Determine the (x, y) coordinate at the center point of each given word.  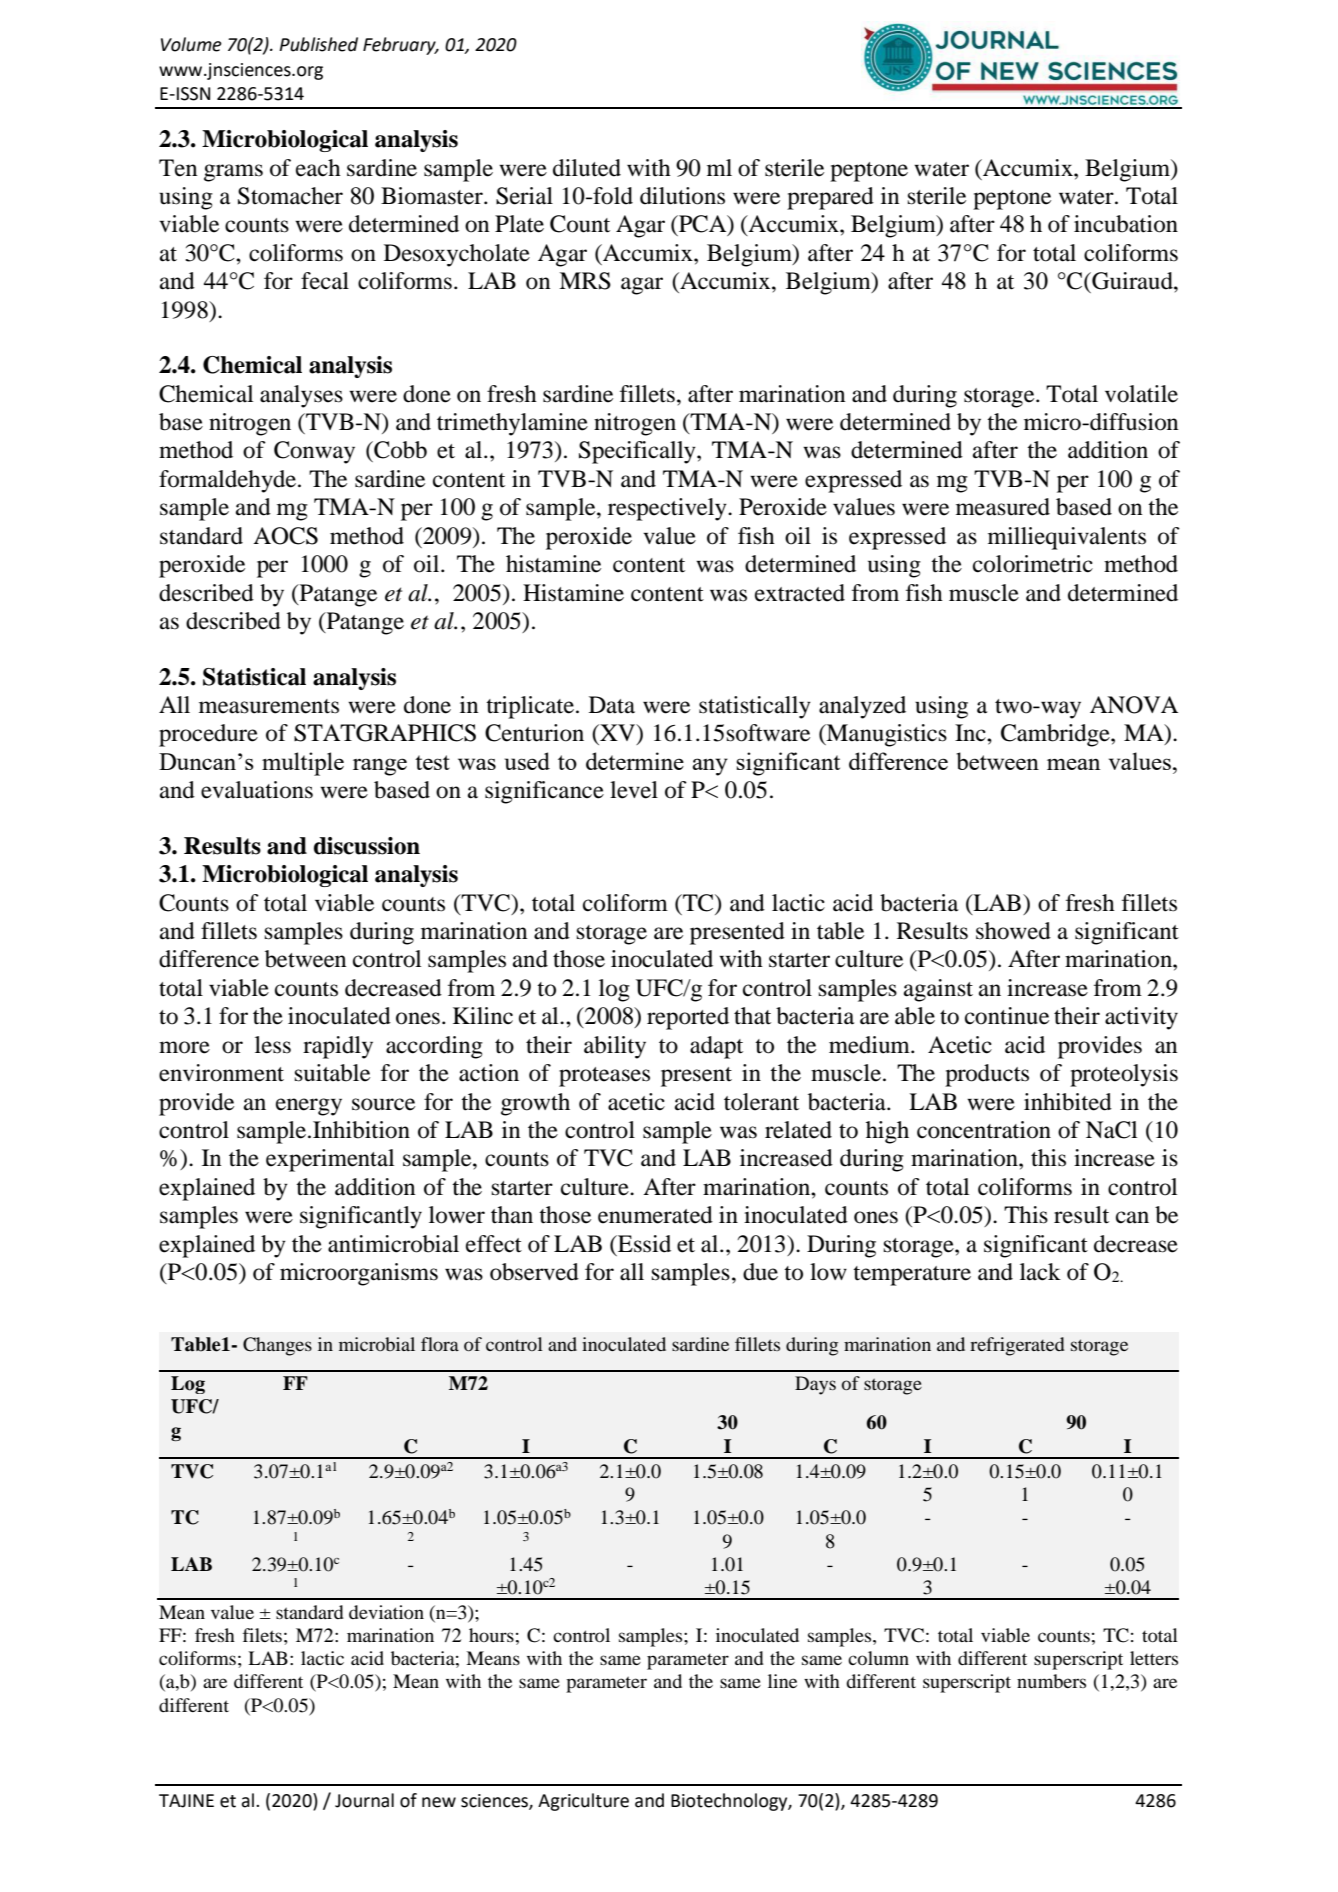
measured (1003, 507)
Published (318, 44)
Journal (364, 1800)
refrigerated (1017, 1346)
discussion (367, 846)
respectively (668, 509)
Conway (314, 452)
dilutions (682, 196)
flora (440, 1344)
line (782, 1681)
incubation (1126, 224)
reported (688, 1018)
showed (1013, 931)
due (760, 1272)
